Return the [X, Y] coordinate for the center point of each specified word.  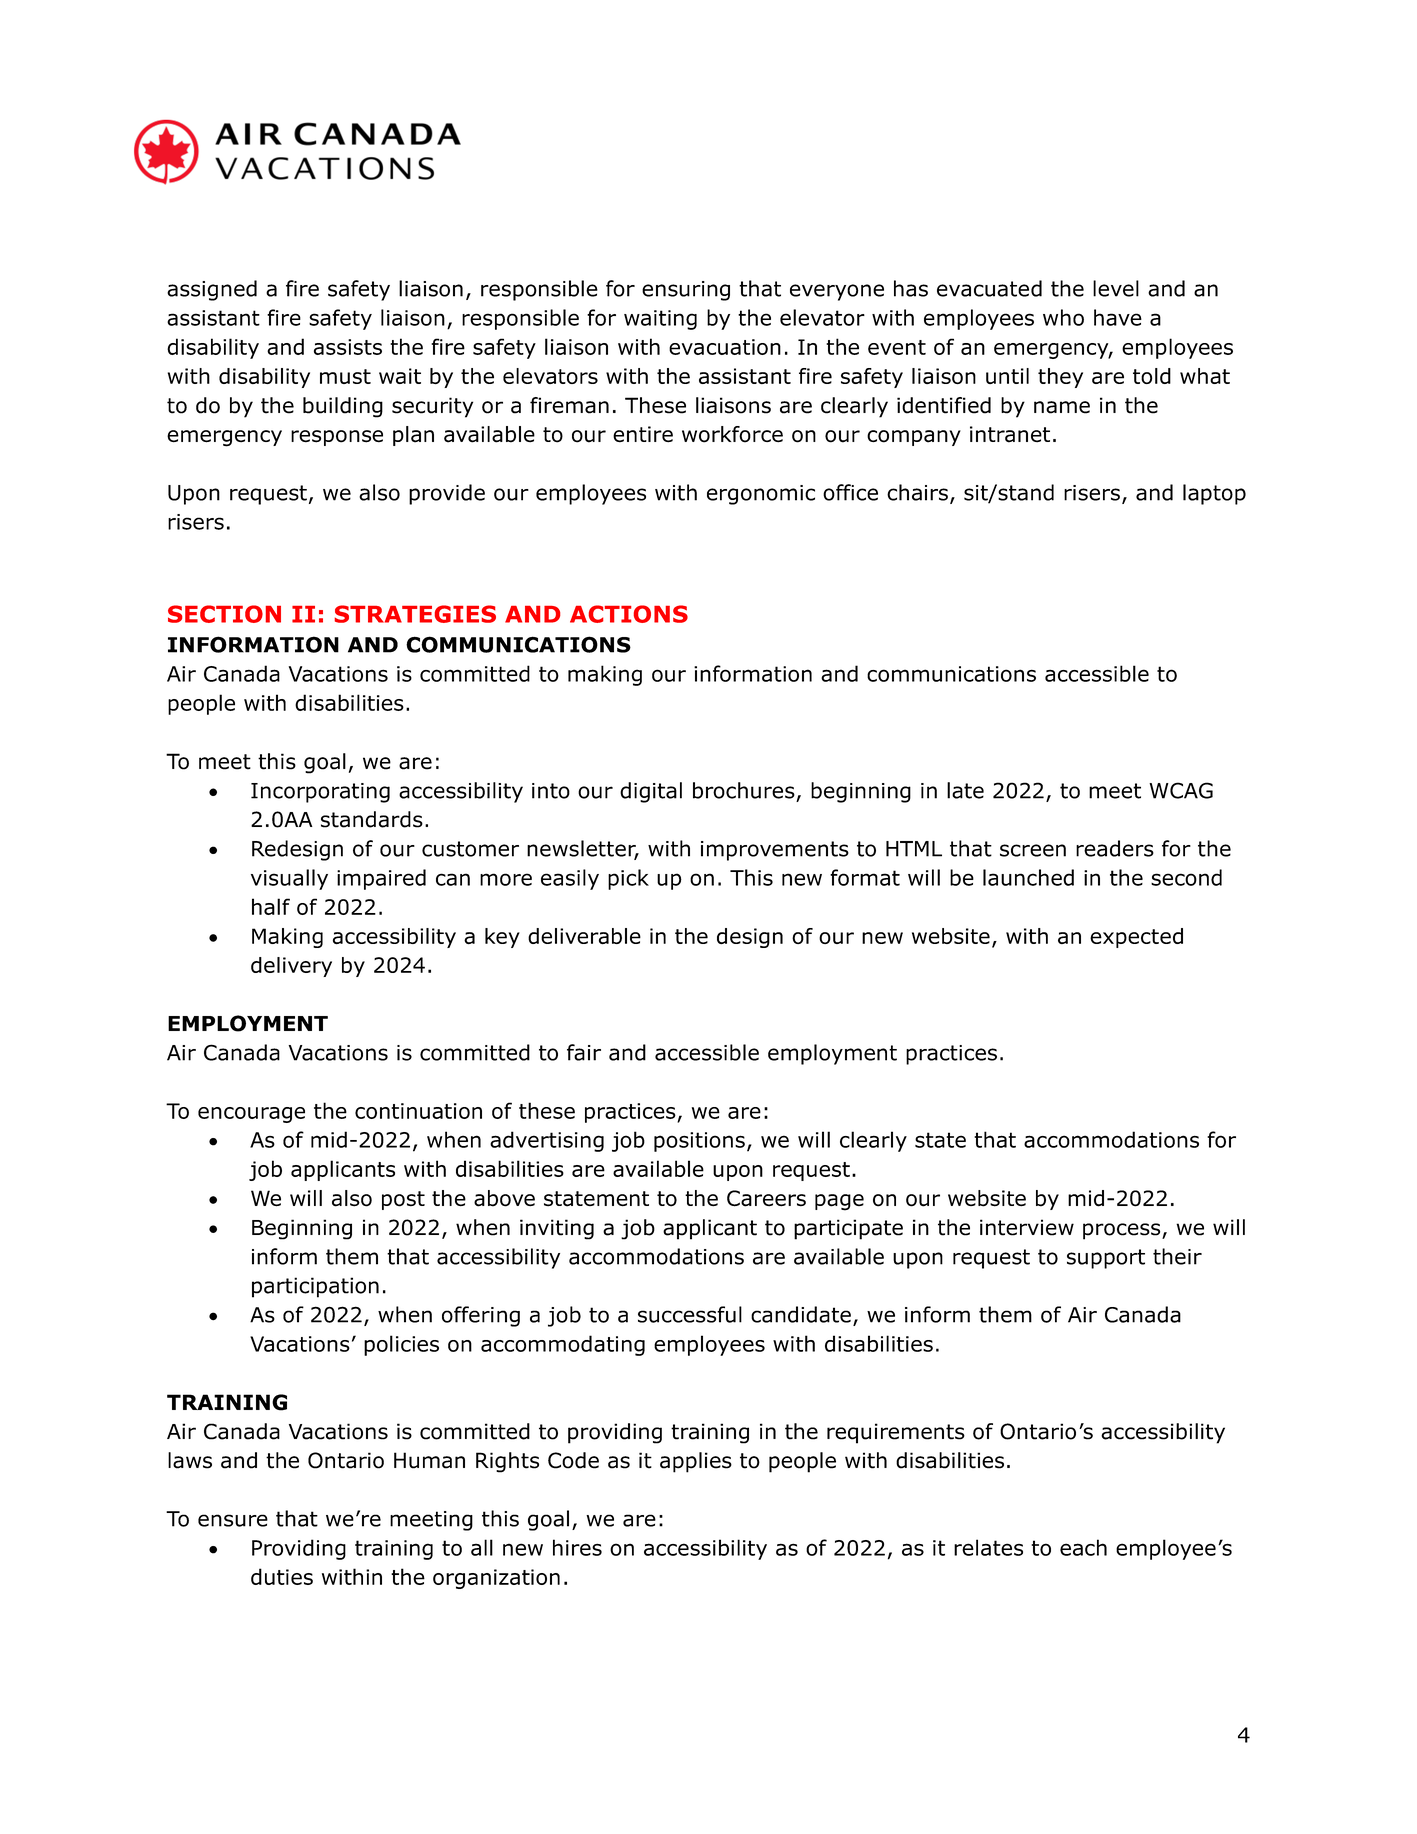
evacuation [725, 347]
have [1118, 317]
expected [1136, 938]
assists [348, 347]
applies [696, 1462]
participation [315, 1287]
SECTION [224, 614]
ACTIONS [629, 614]
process [1123, 1231]
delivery [291, 967]
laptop [1214, 494]
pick [628, 879]
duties [282, 1576]
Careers [766, 1198]
